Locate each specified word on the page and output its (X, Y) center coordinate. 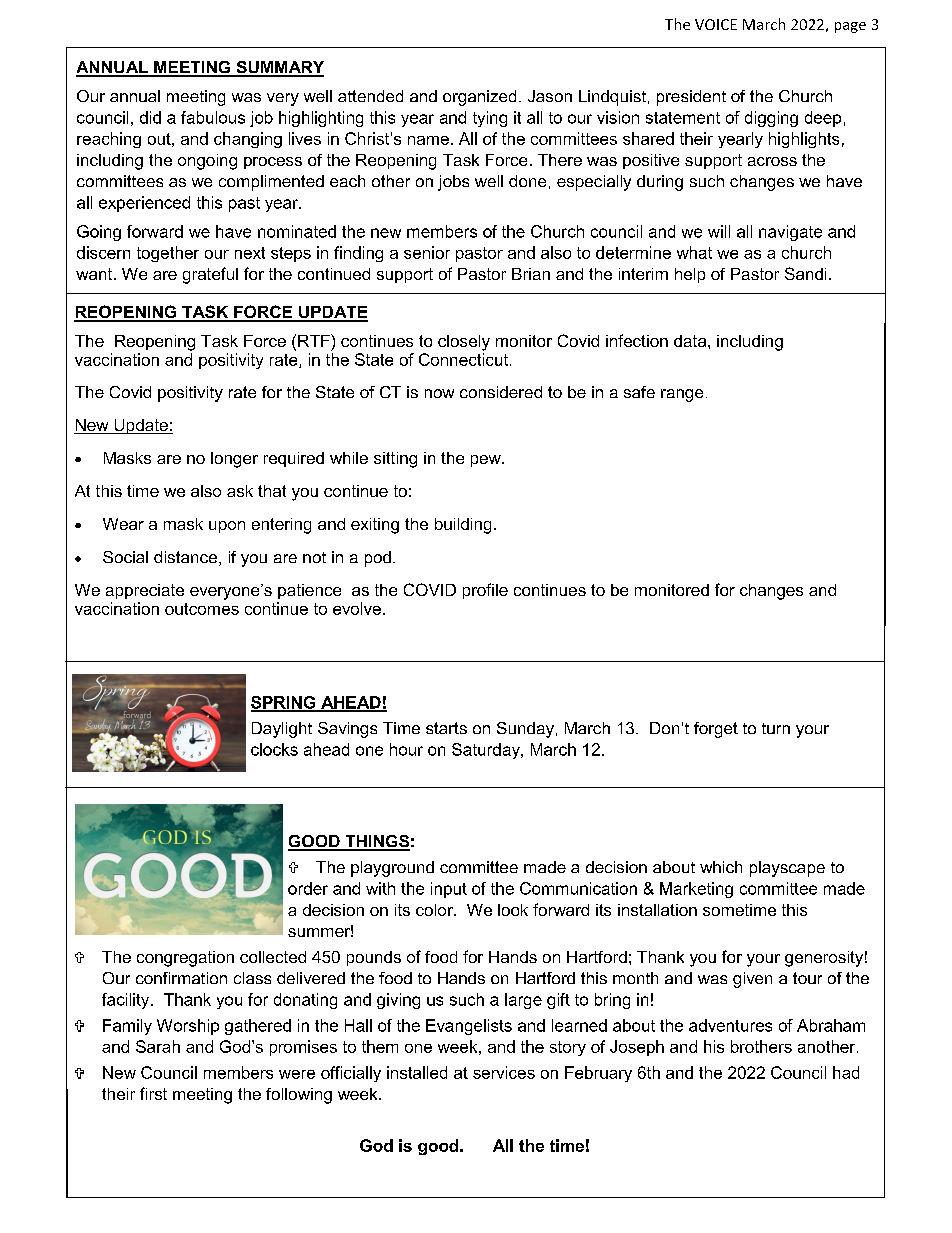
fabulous (213, 117)
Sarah (158, 1046)
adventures (730, 1025)
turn (776, 728)
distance (185, 557)
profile (485, 591)
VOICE (716, 24)
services (504, 1072)
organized (479, 98)
